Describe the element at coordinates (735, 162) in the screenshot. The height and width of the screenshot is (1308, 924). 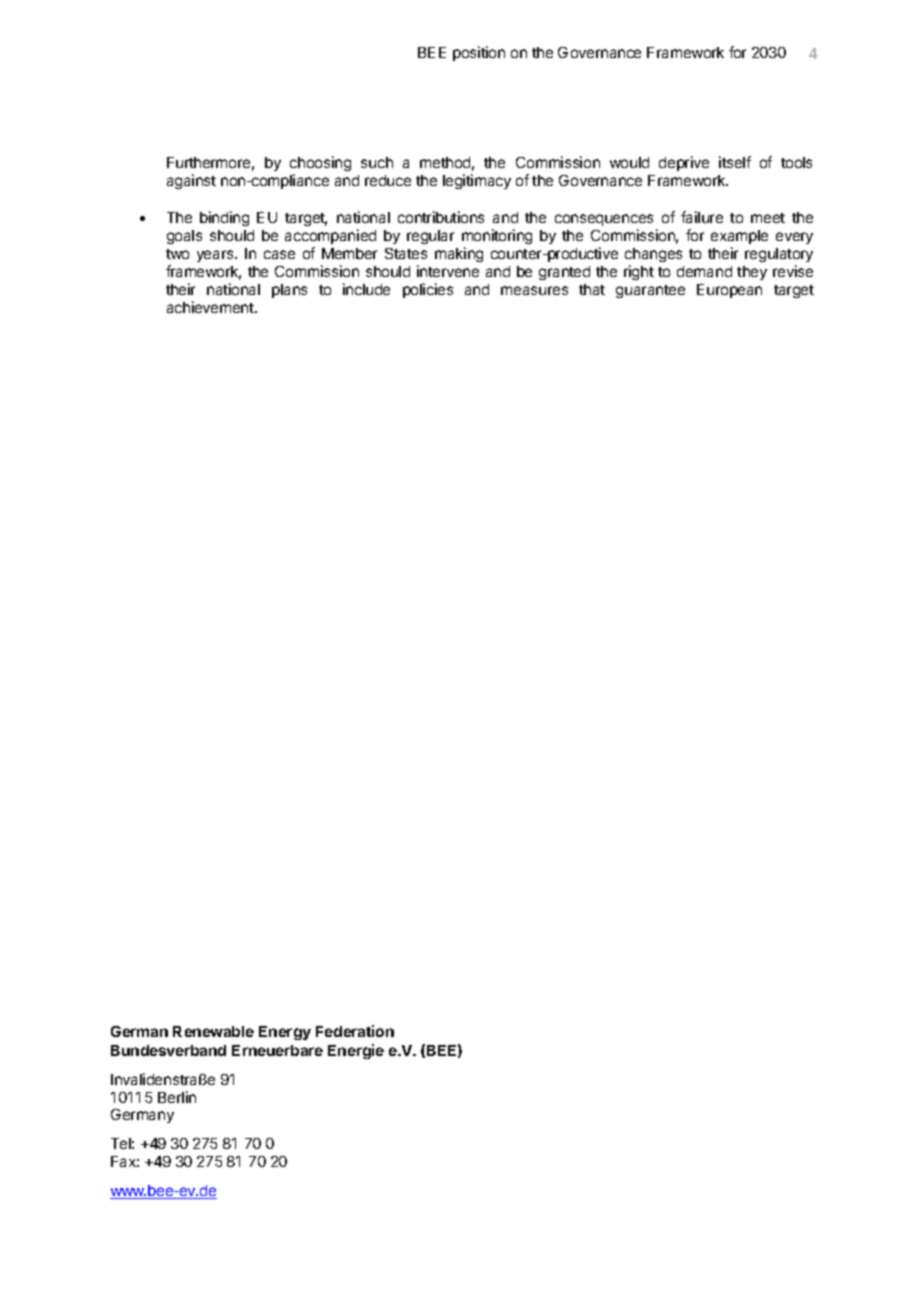
I see `itself` at that location.
